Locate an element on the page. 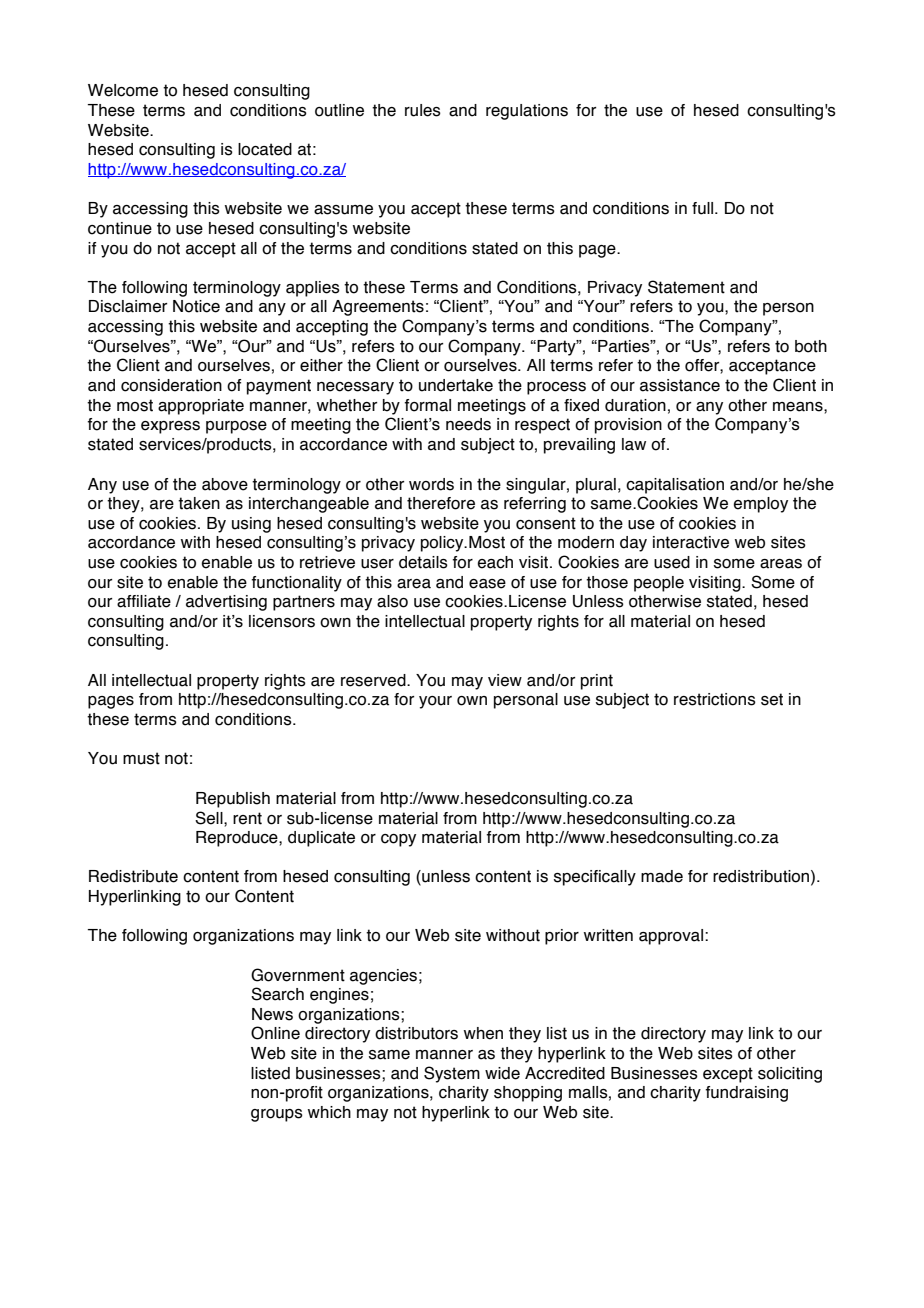 The width and height of the image is (924, 1308). ease is located at coordinates (487, 584).
